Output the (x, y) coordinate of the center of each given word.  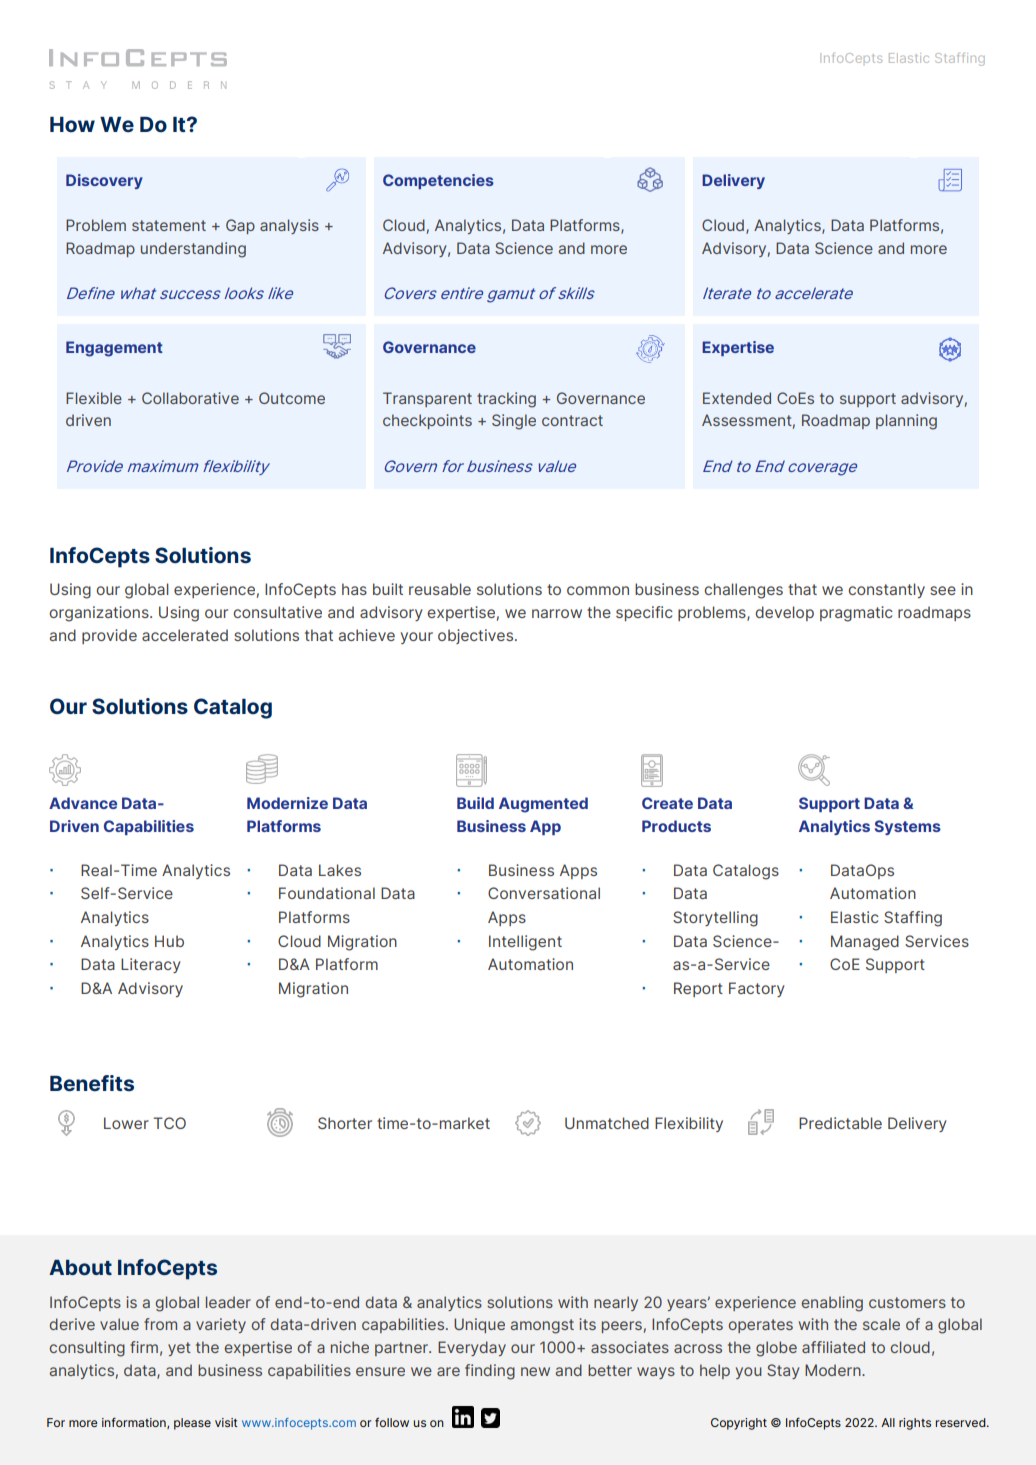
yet (179, 1349)
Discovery (104, 181)
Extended (737, 398)
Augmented (543, 805)
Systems (908, 827)
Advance (83, 803)
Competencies (438, 181)
